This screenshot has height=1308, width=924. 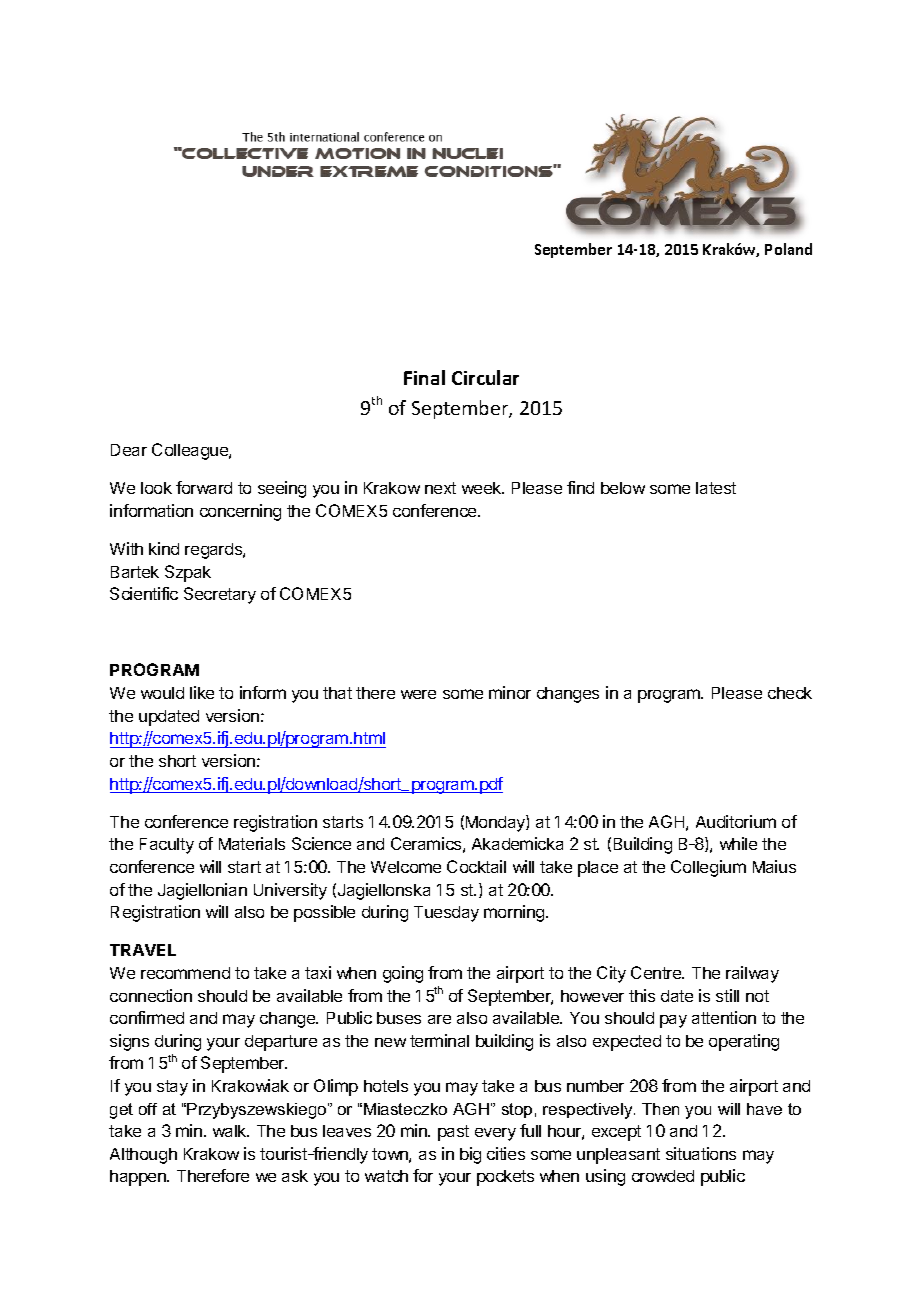 I want to click on next, so click(x=440, y=488).
